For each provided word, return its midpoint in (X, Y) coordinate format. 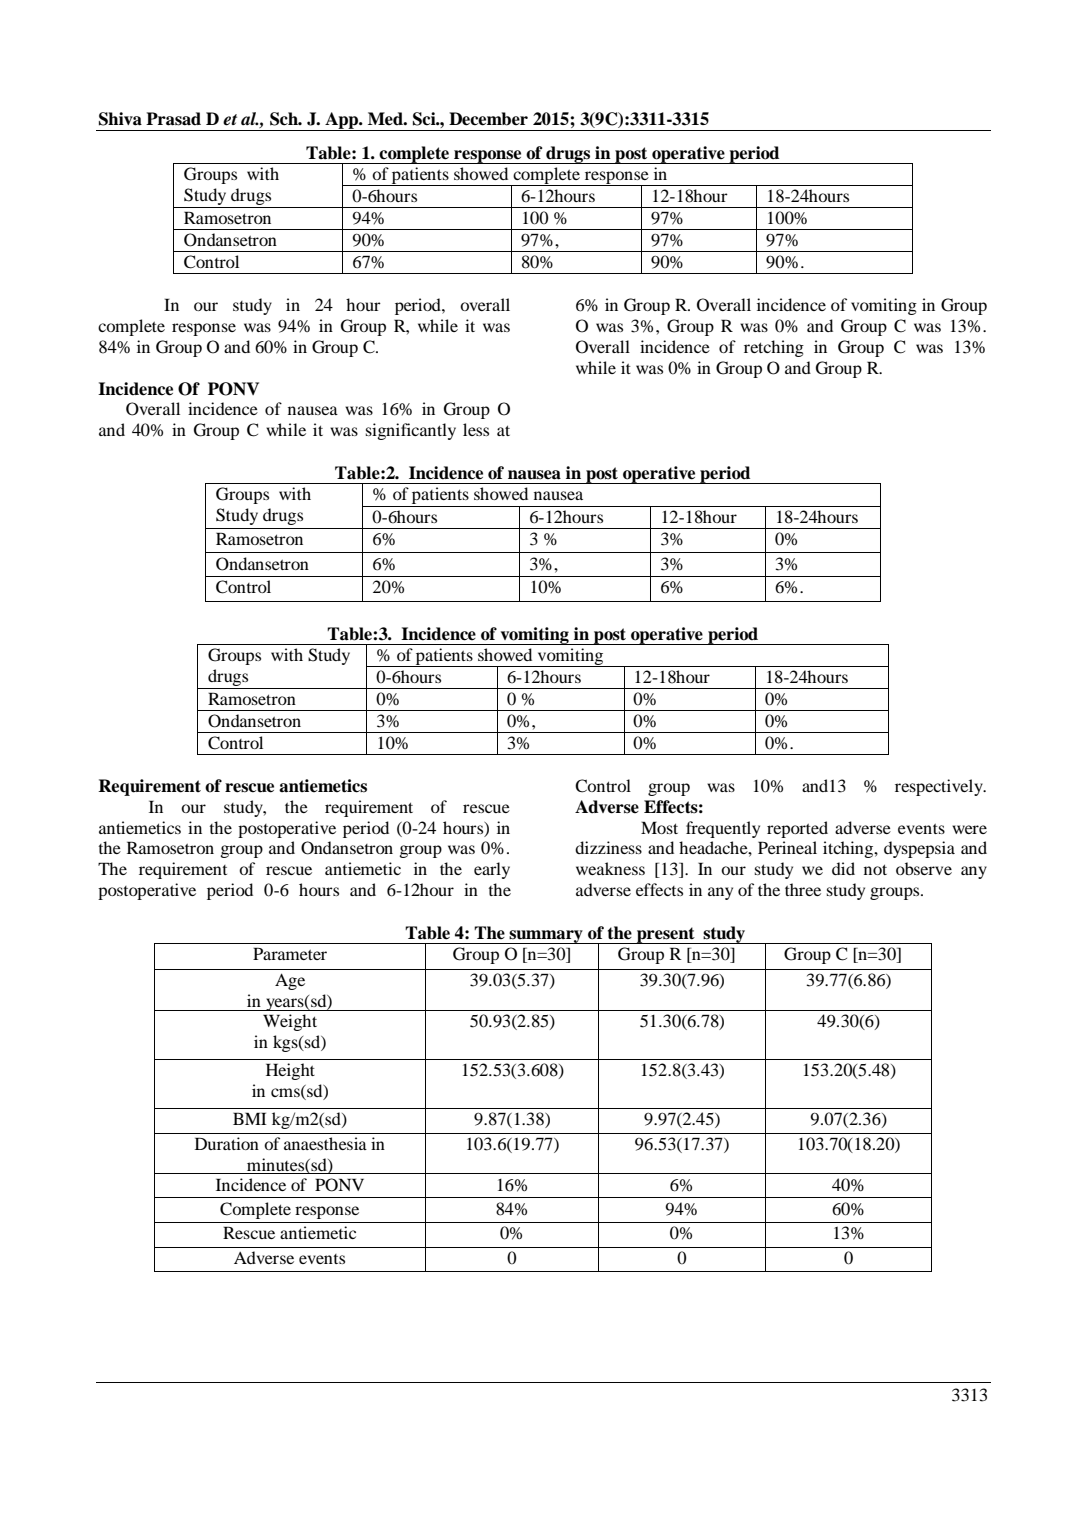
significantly (411, 431)
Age (290, 981)
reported (797, 829)
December (488, 119)
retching (774, 348)
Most (659, 827)
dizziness (608, 847)
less (476, 429)
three (803, 889)
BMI (250, 1118)
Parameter (290, 953)
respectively (940, 787)
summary (546, 937)
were (969, 829)
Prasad (173, 119)
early (492, 870)
